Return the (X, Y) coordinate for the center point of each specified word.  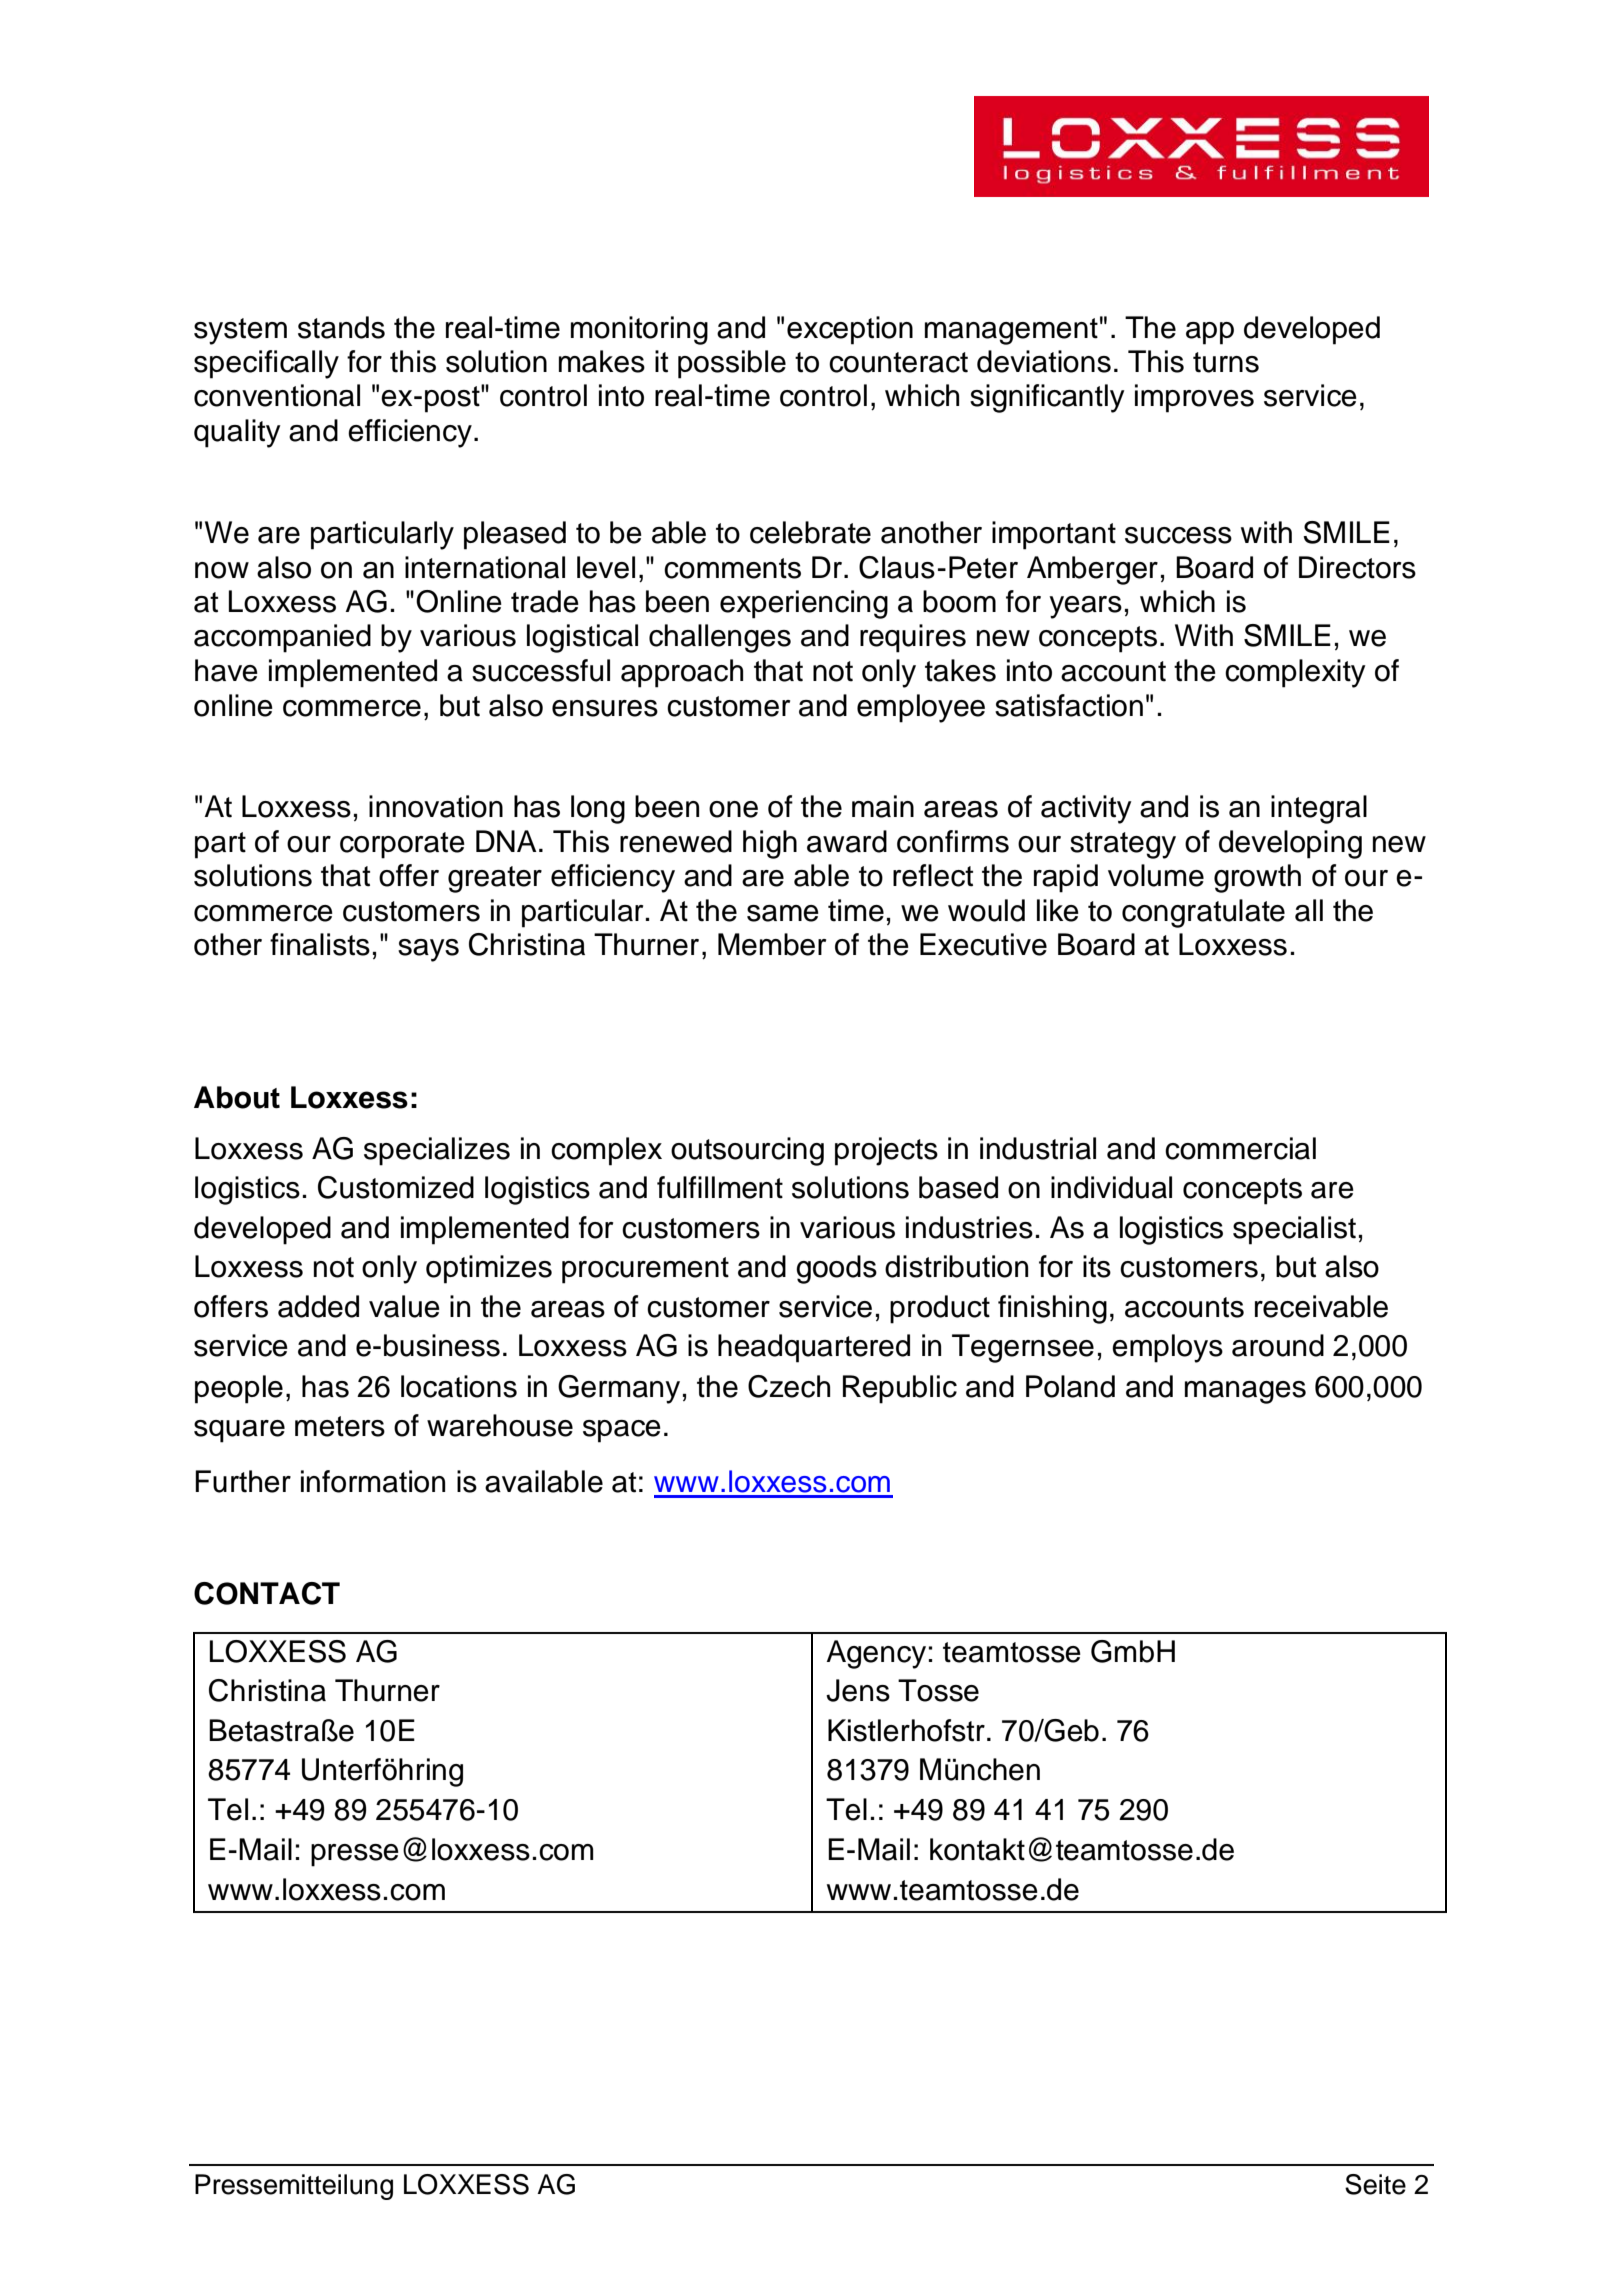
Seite (1375, 2184)
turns (1226, 362)
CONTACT (267, 1593)
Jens (858, 1690)
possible (732, 364)
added (318, 1306)
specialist (1294, 1230)
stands (341, 327)
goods (836, 1269)
